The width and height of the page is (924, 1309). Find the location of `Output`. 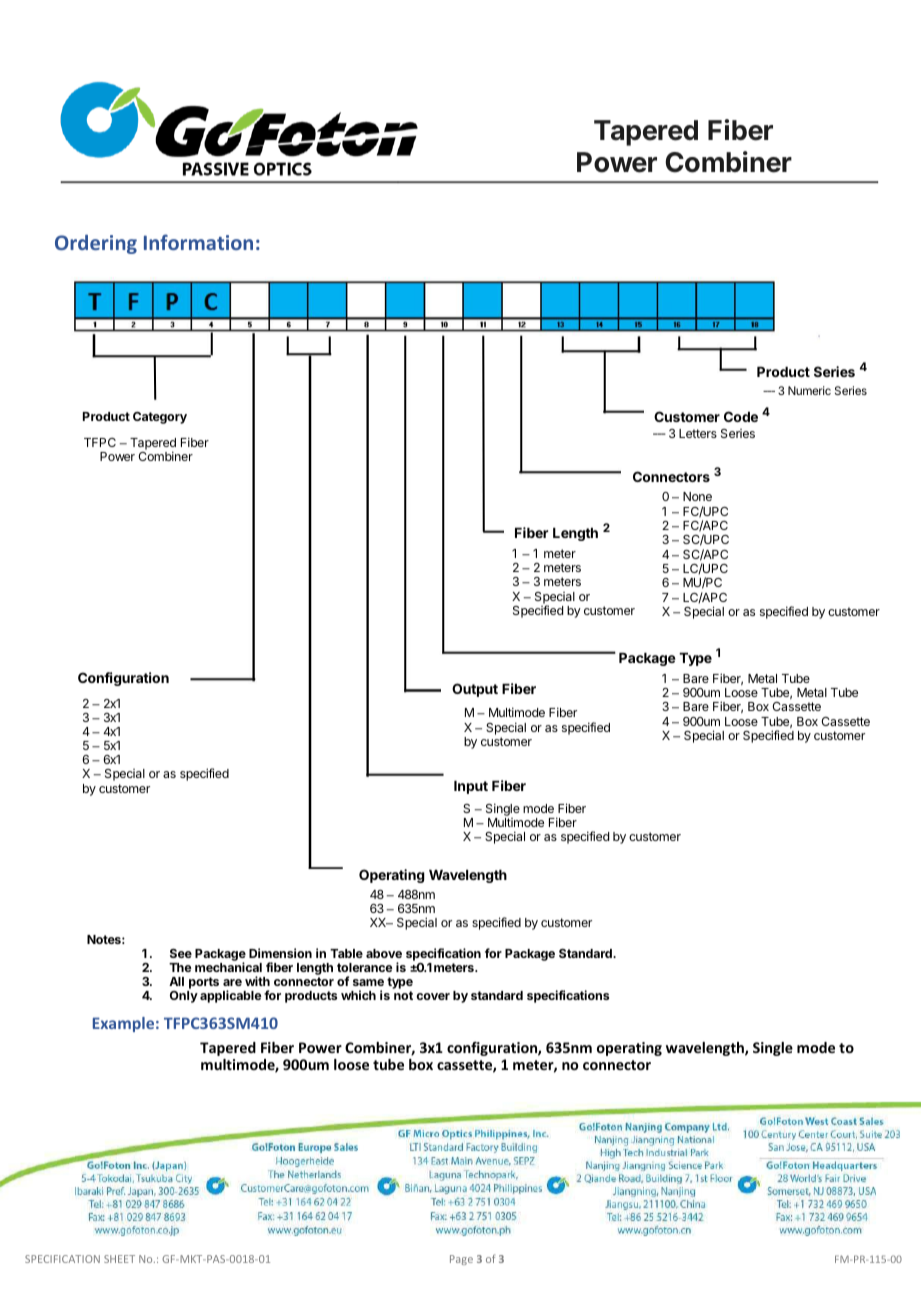

Output is located at coordinates (475, 690).
